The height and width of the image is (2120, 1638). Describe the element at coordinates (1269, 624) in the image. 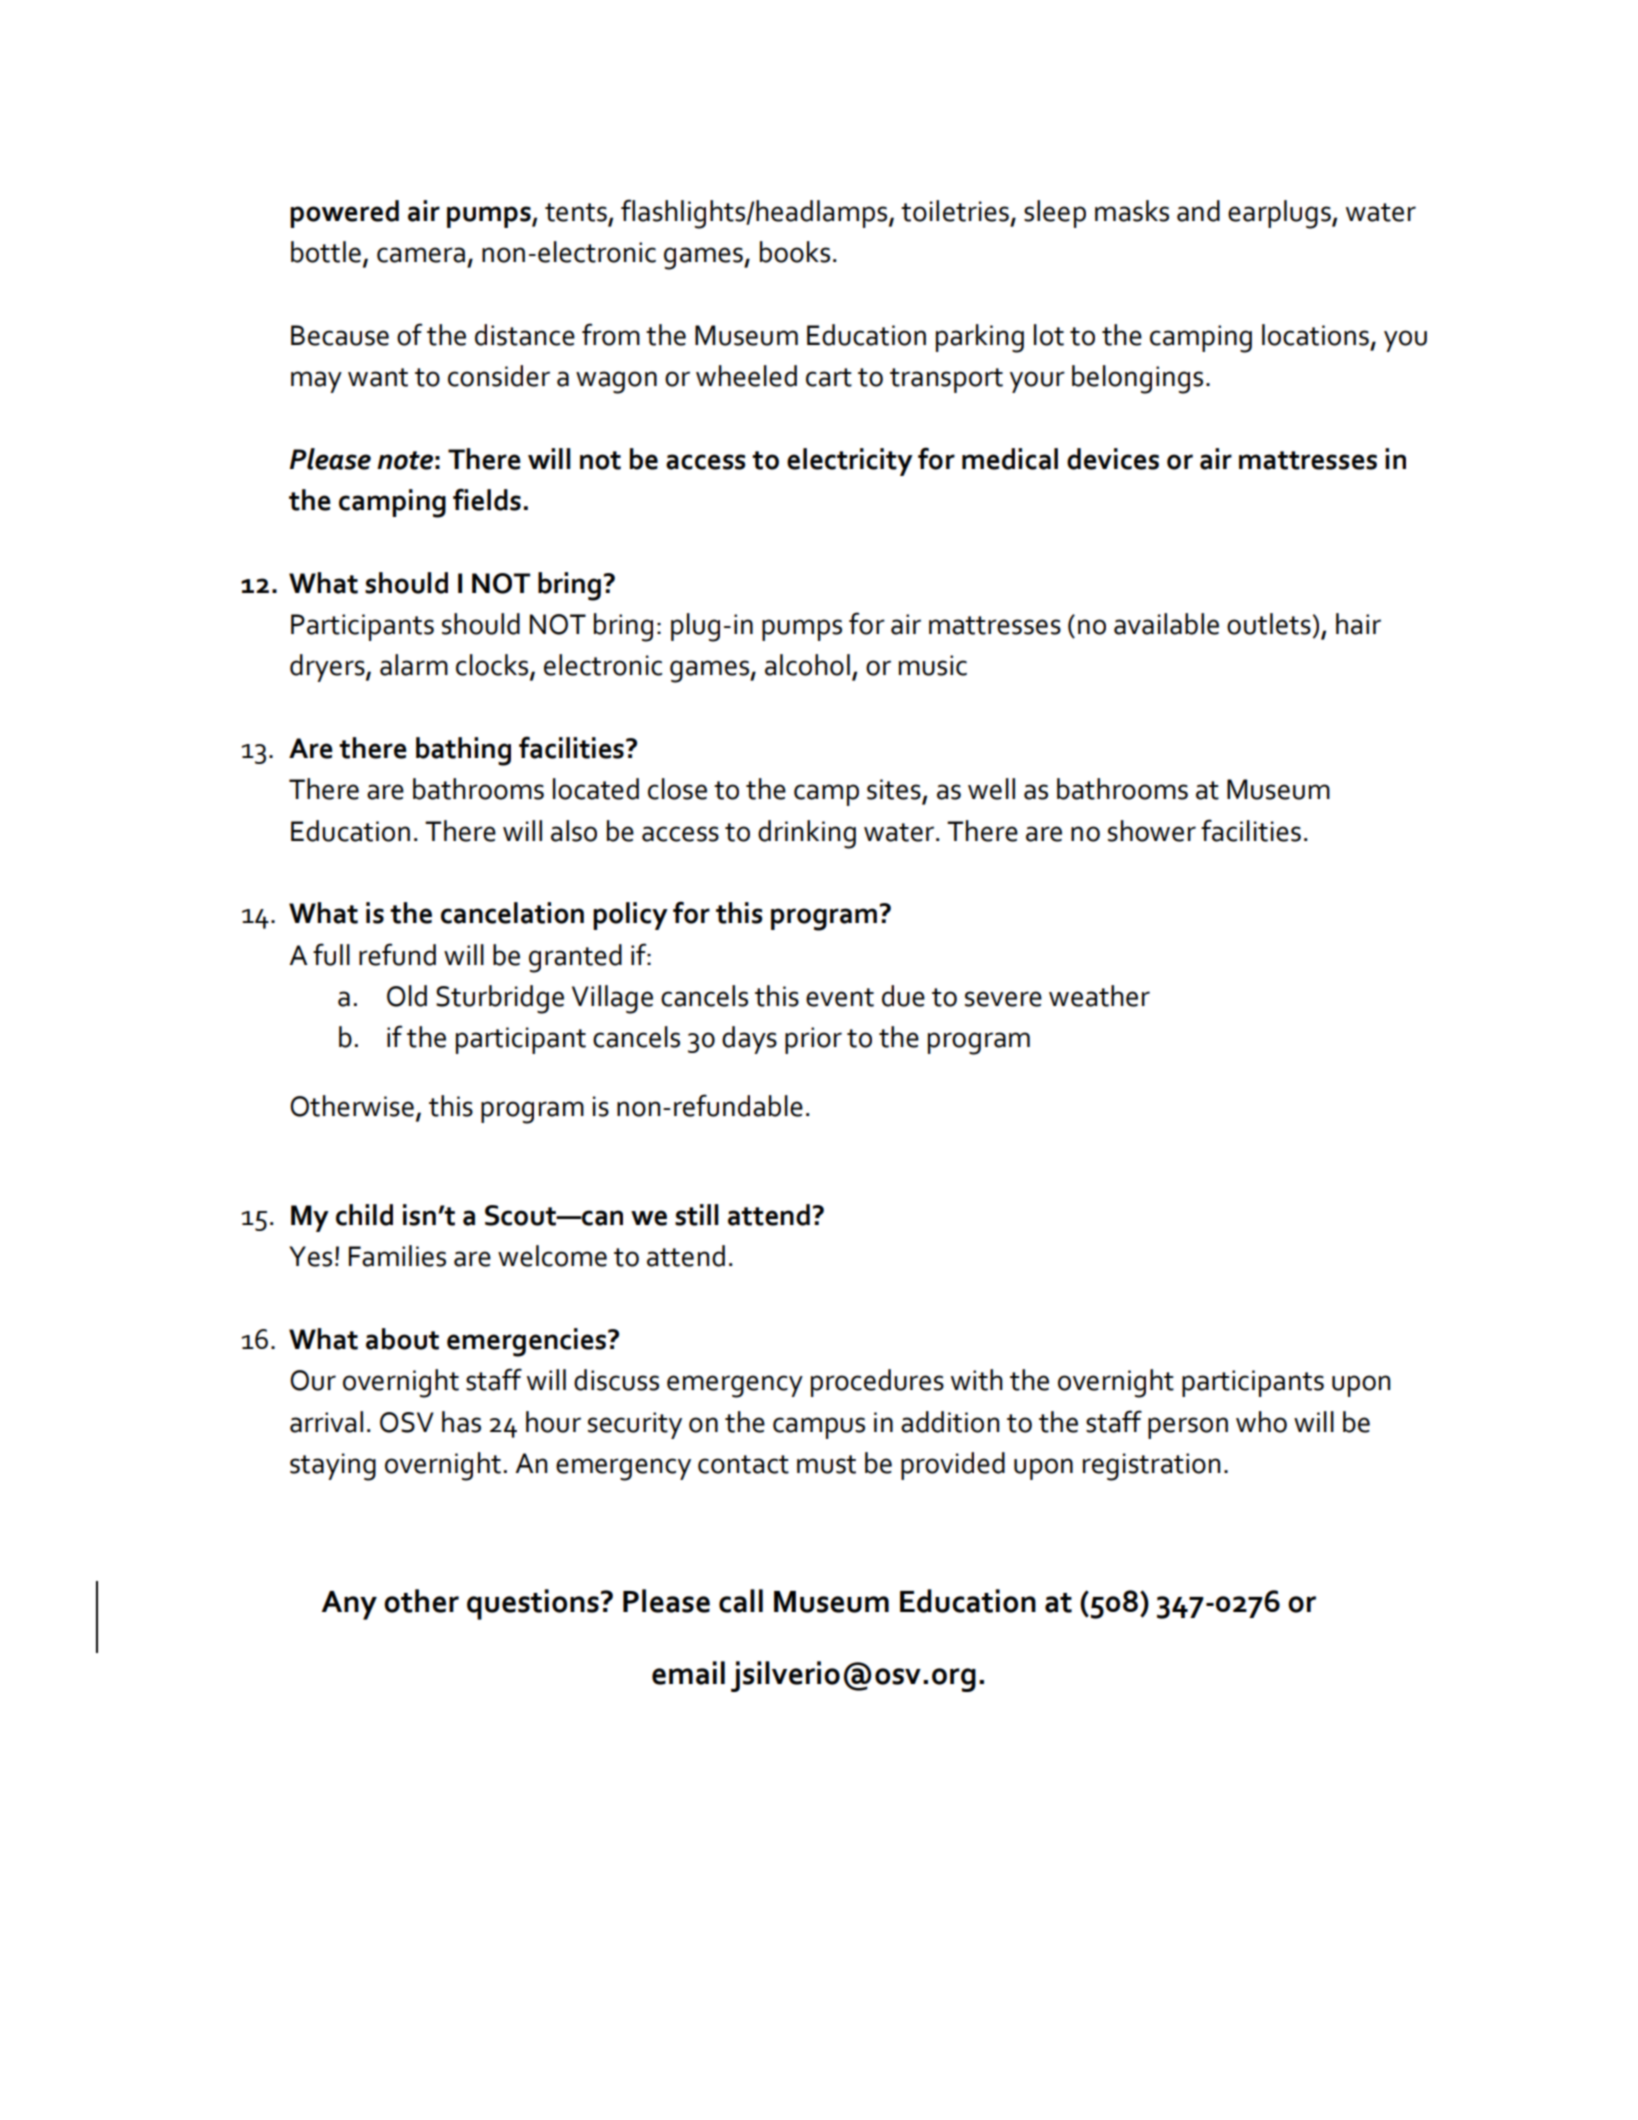

I see `outlets` at that location.
